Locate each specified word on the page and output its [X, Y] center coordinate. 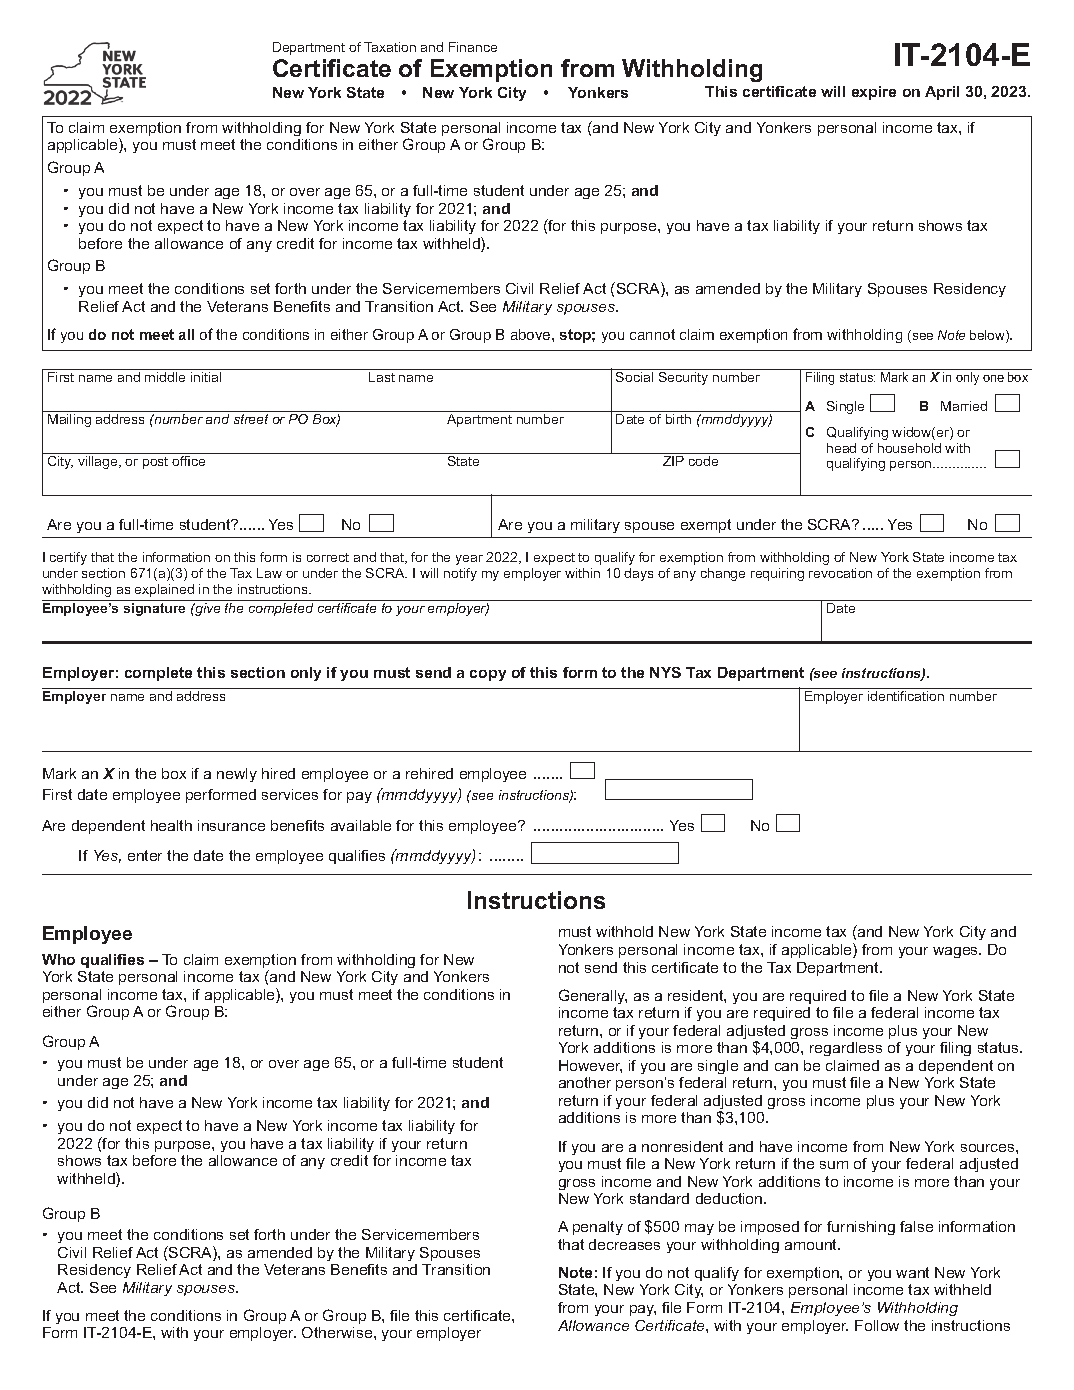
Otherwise [338, 1332]
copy [488, 675]
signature [154, 609]
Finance [473, 47]
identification [906, 696]
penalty [598, 1228]
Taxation [390, 47]
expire [874, 93]
